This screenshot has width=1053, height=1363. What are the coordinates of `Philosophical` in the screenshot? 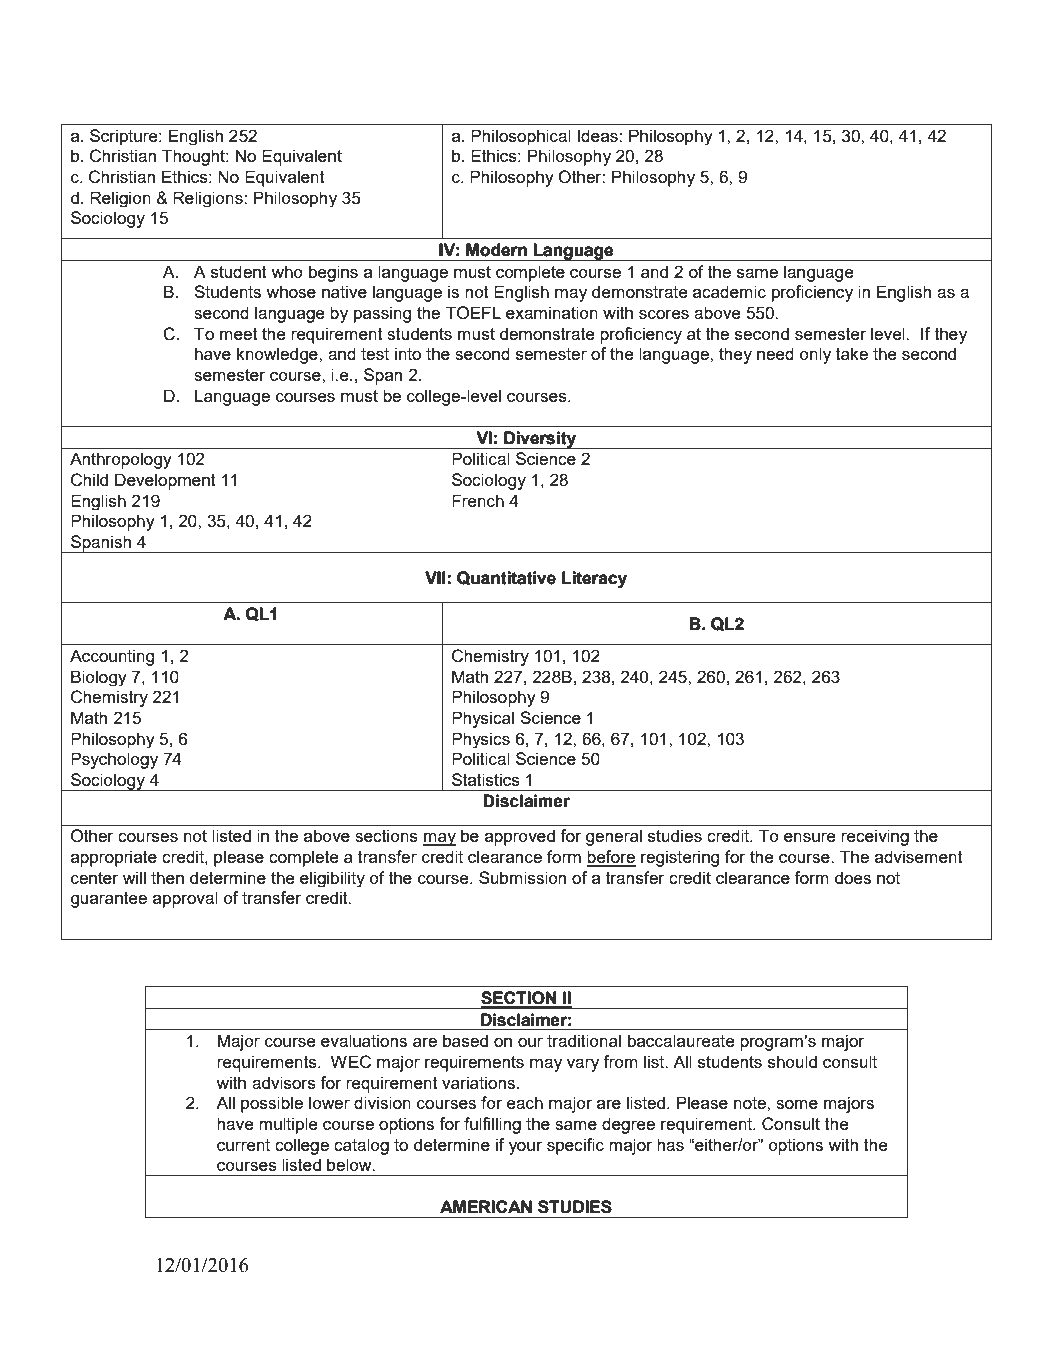 It's located at (521, 137).
